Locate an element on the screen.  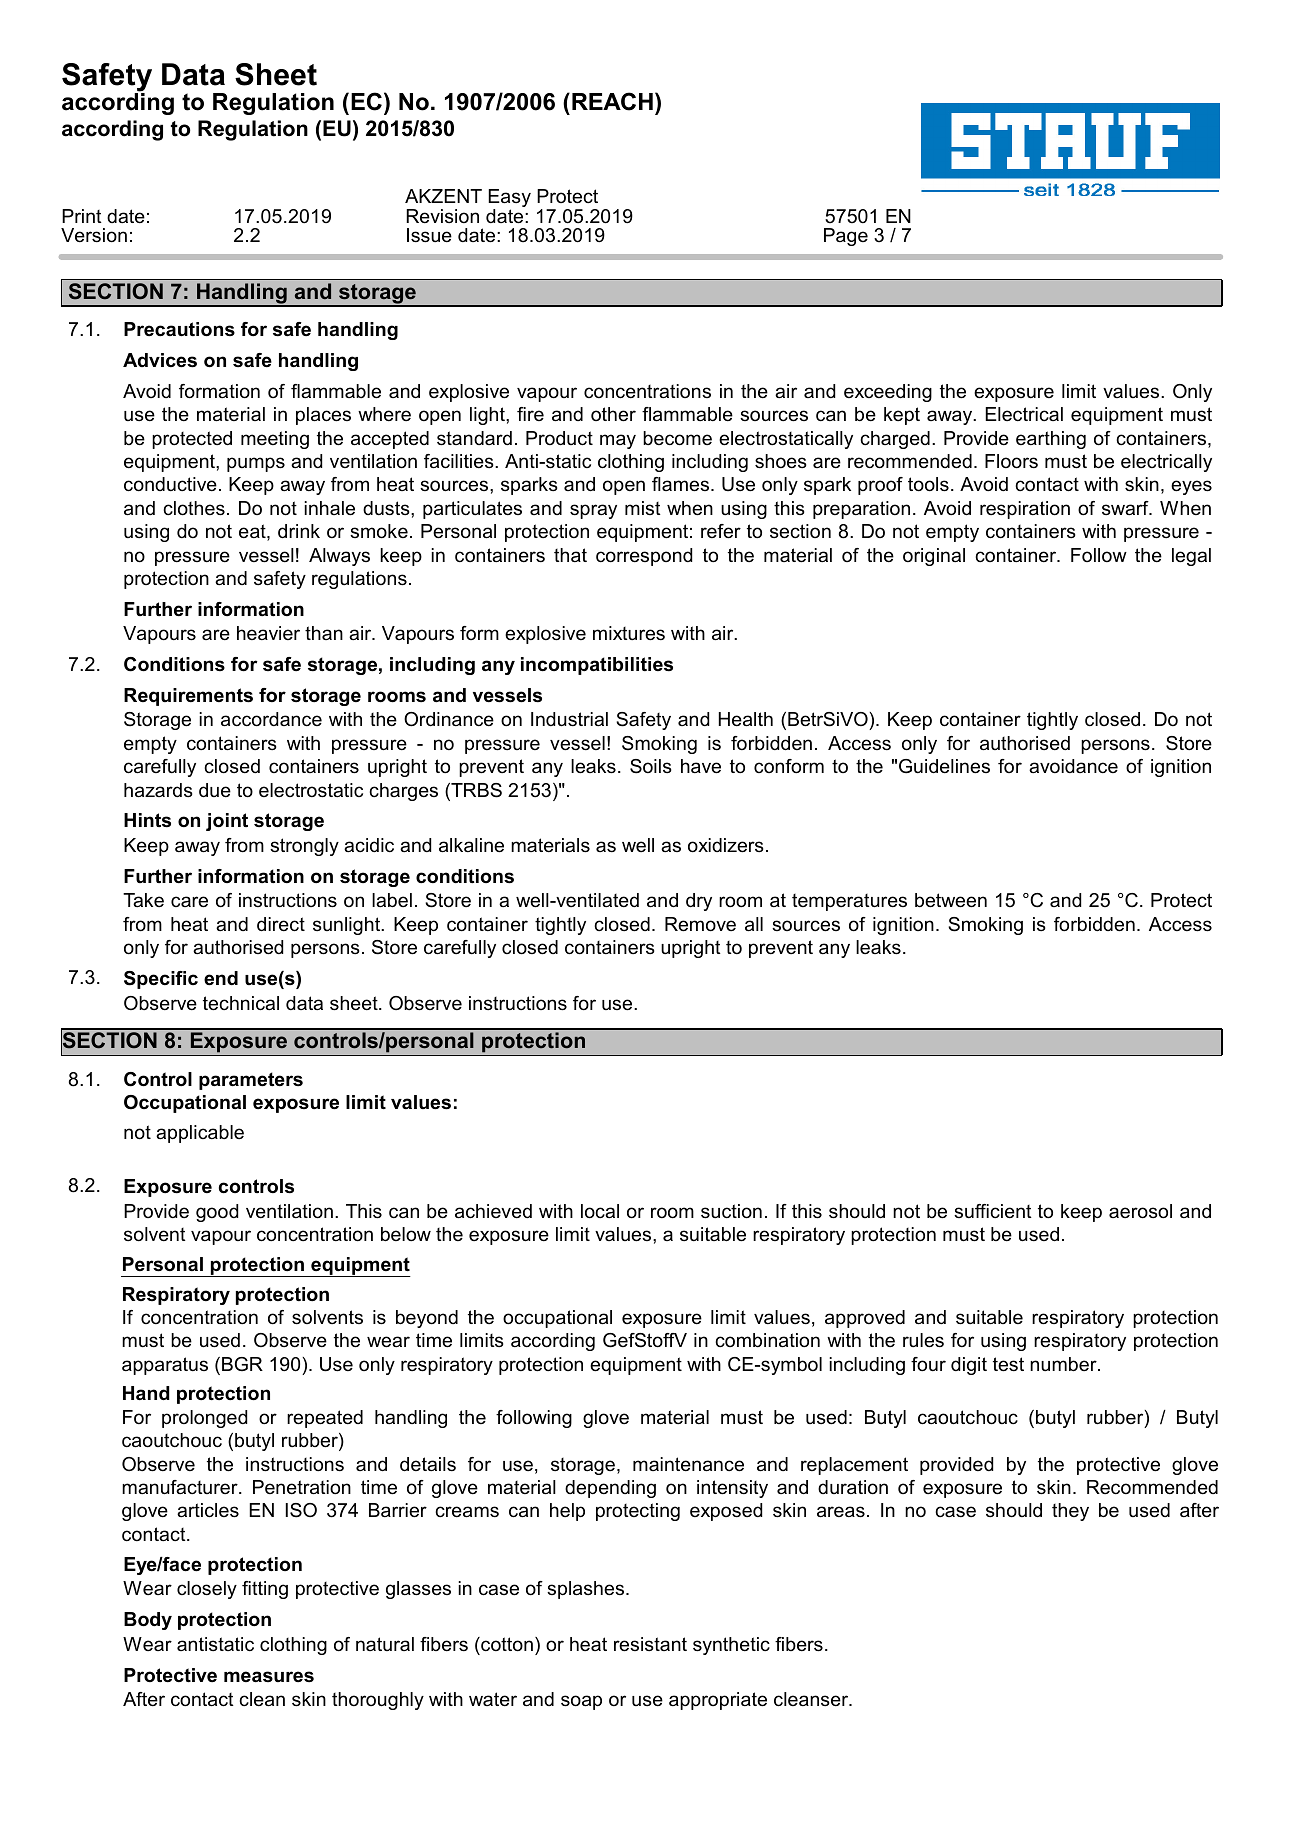
REACH is located at coordinates (612, 101).
